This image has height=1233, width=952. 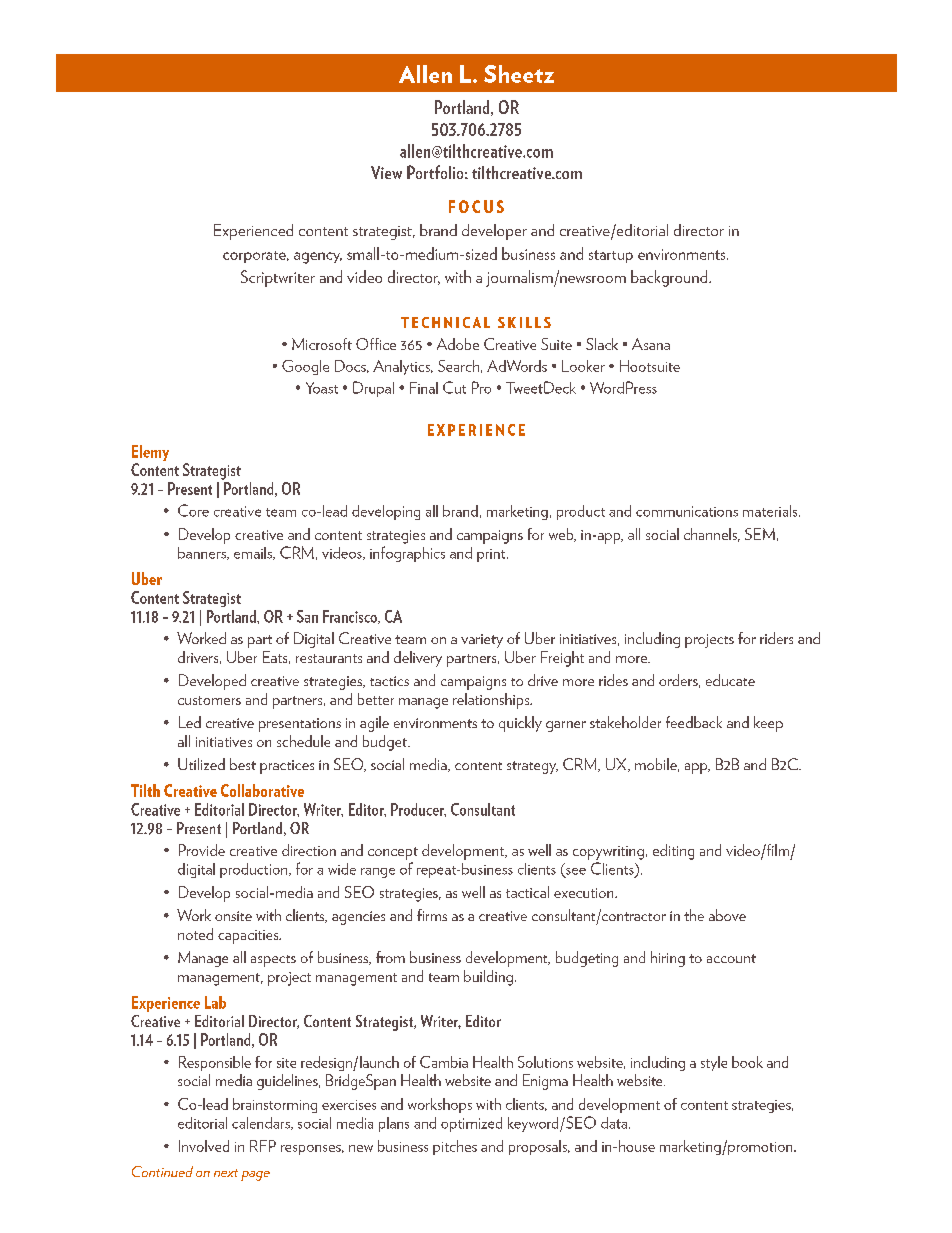 I want to click on Core, so click(x=193, y=510).
